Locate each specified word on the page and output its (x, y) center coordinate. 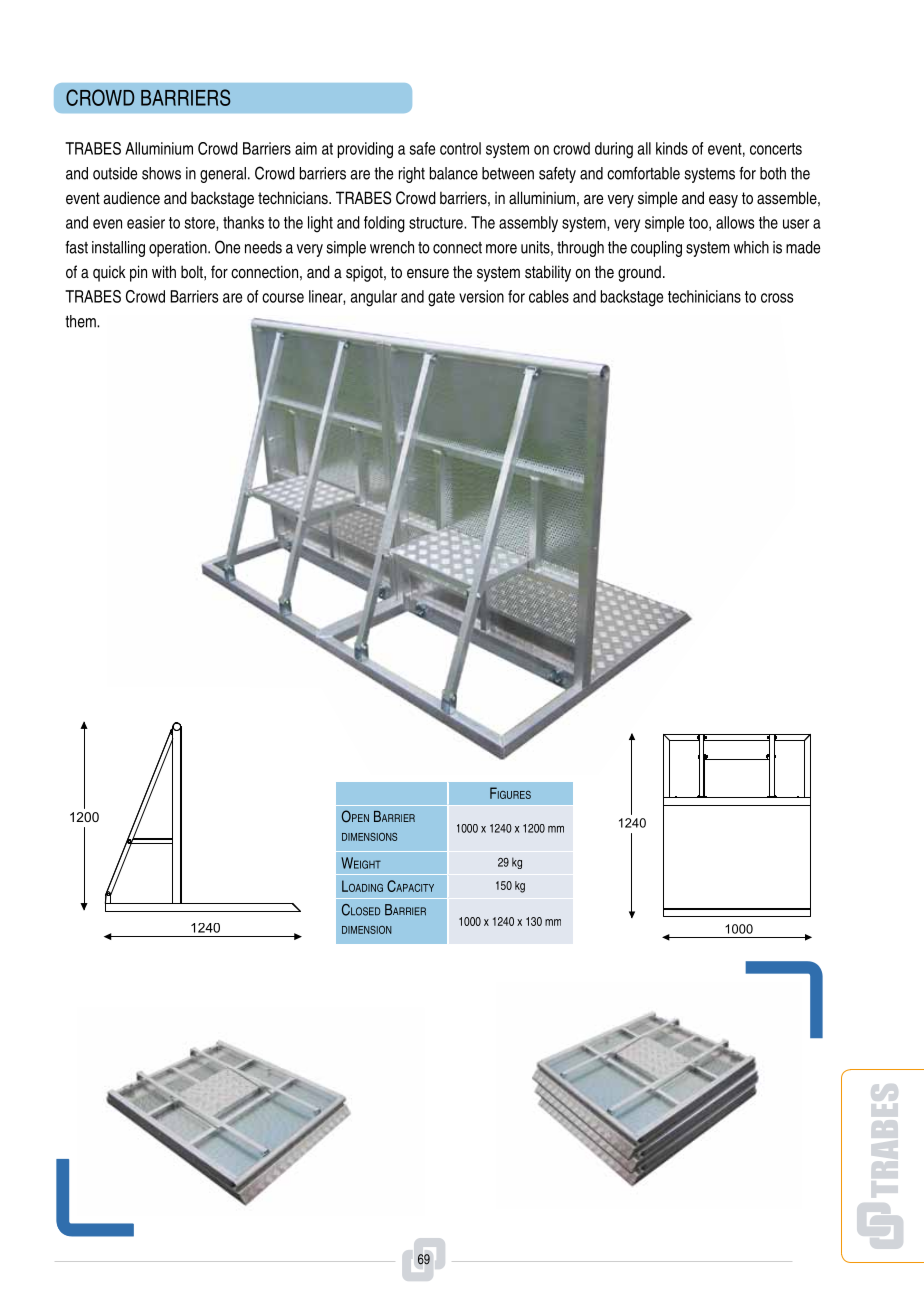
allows (735, 222)
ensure (428, 274)
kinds (672, 148)
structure (437, 223)
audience (131, 198)
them (81, 321)
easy (723, 201)
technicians (294, 198)
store (200, 224)
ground (639, 273)
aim (306, 148)
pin (138, 273)
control (460, 148)
